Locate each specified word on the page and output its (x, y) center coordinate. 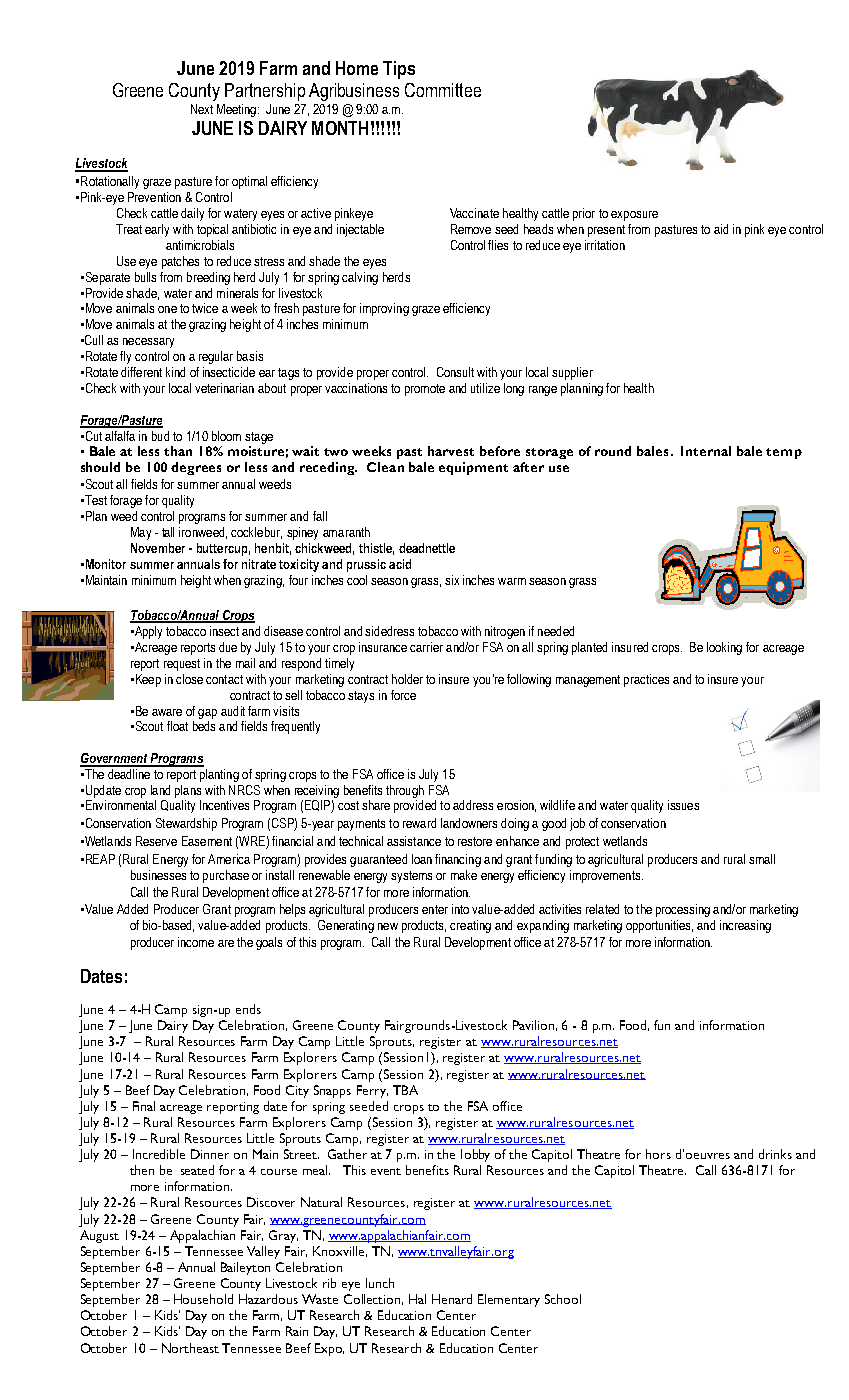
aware (167, 712)
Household (203, 1299)
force (403, 695)
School (563, 1299)
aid (721, 229)
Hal (417, 1299)
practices (646, 680)
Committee (443, 90)
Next (202, 109)
